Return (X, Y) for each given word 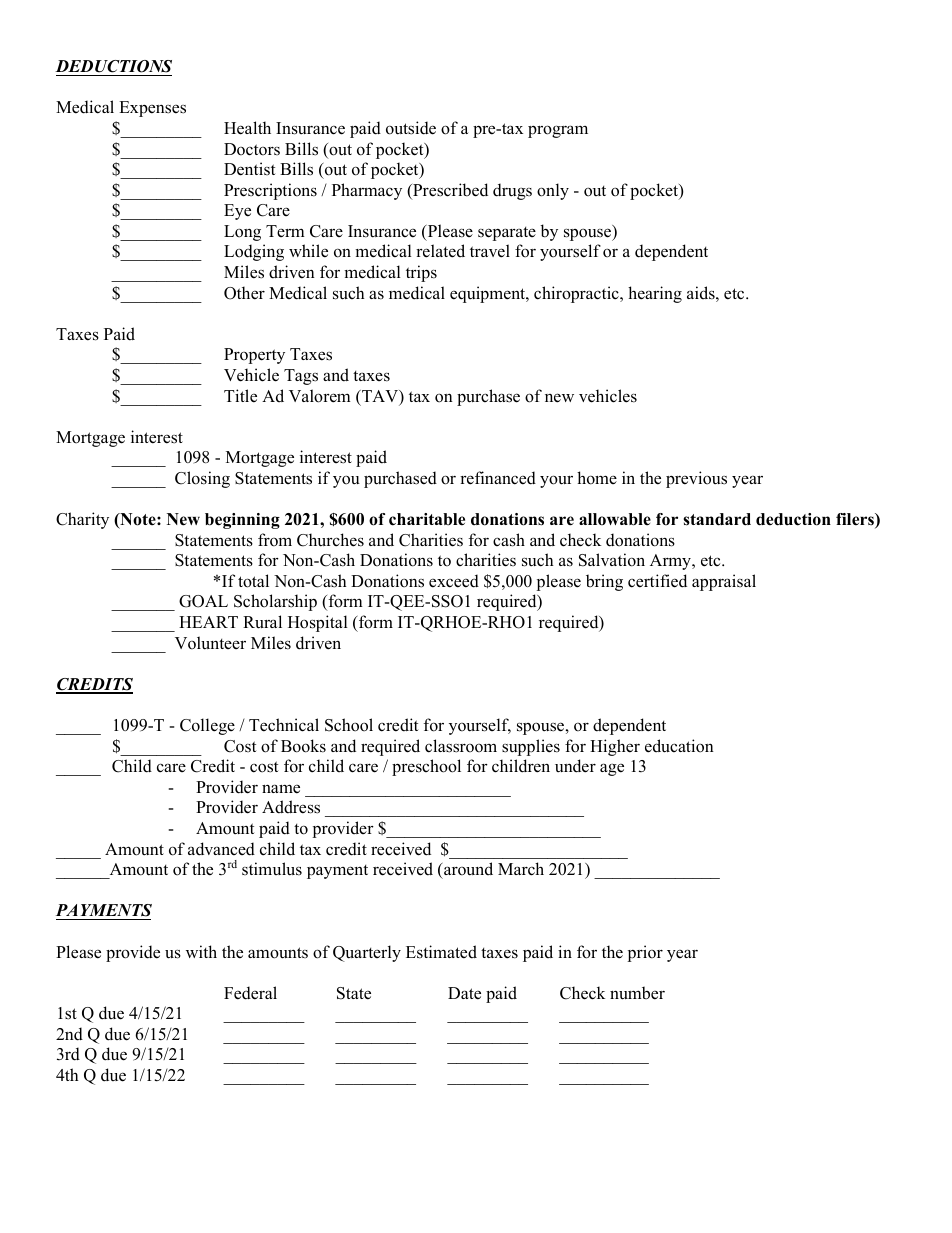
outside (411, 128)
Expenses (152, 109)
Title (240, 396)
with (201, 951)
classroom (461, 746)
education (679, 746)
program (558, 131)
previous (696, 479)
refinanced (498, 478)
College (207, 726)
